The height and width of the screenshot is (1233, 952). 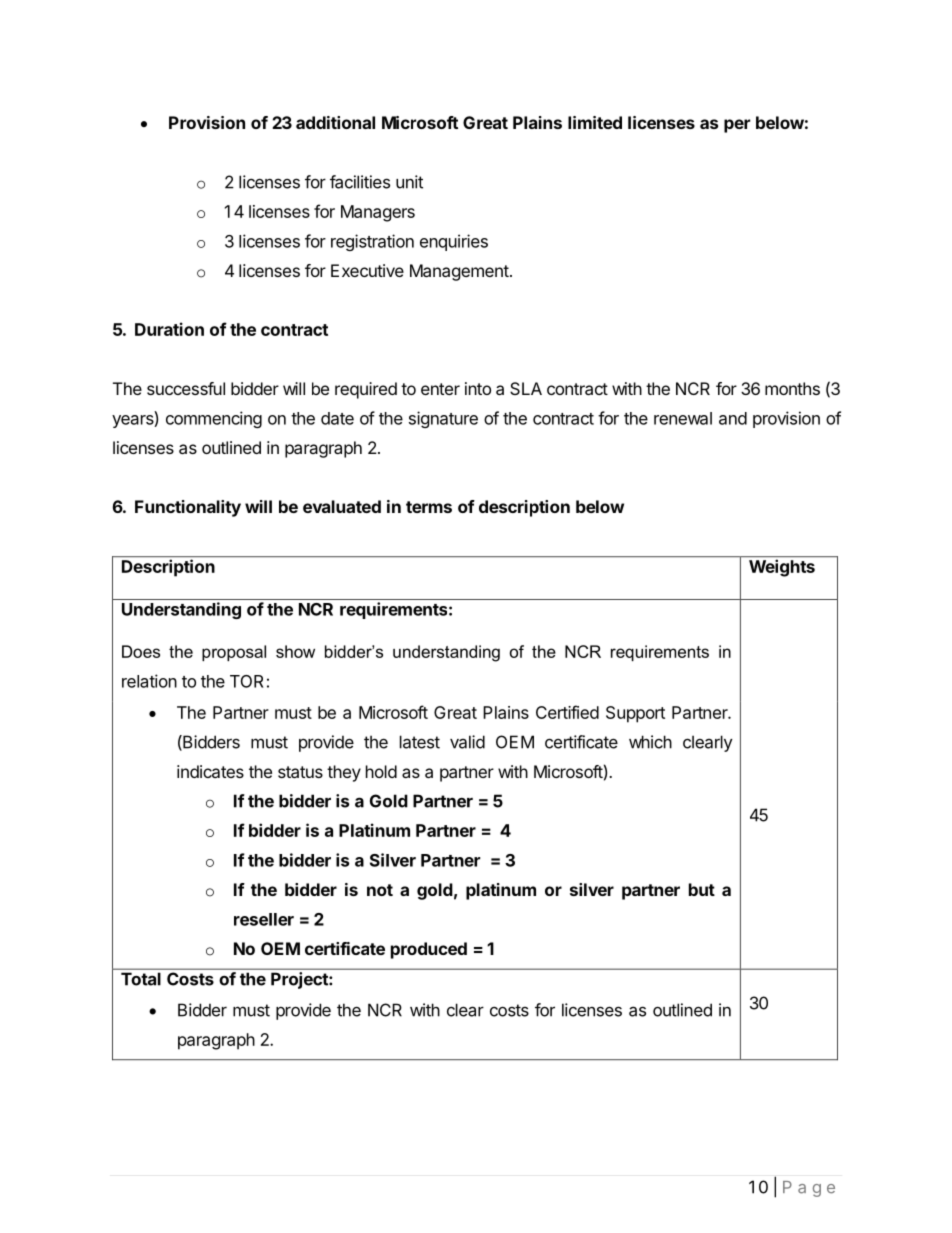 What do you see at coordinates (409, 182) in the screenshot?
I see `unit` at bounding box center [409, 182].
